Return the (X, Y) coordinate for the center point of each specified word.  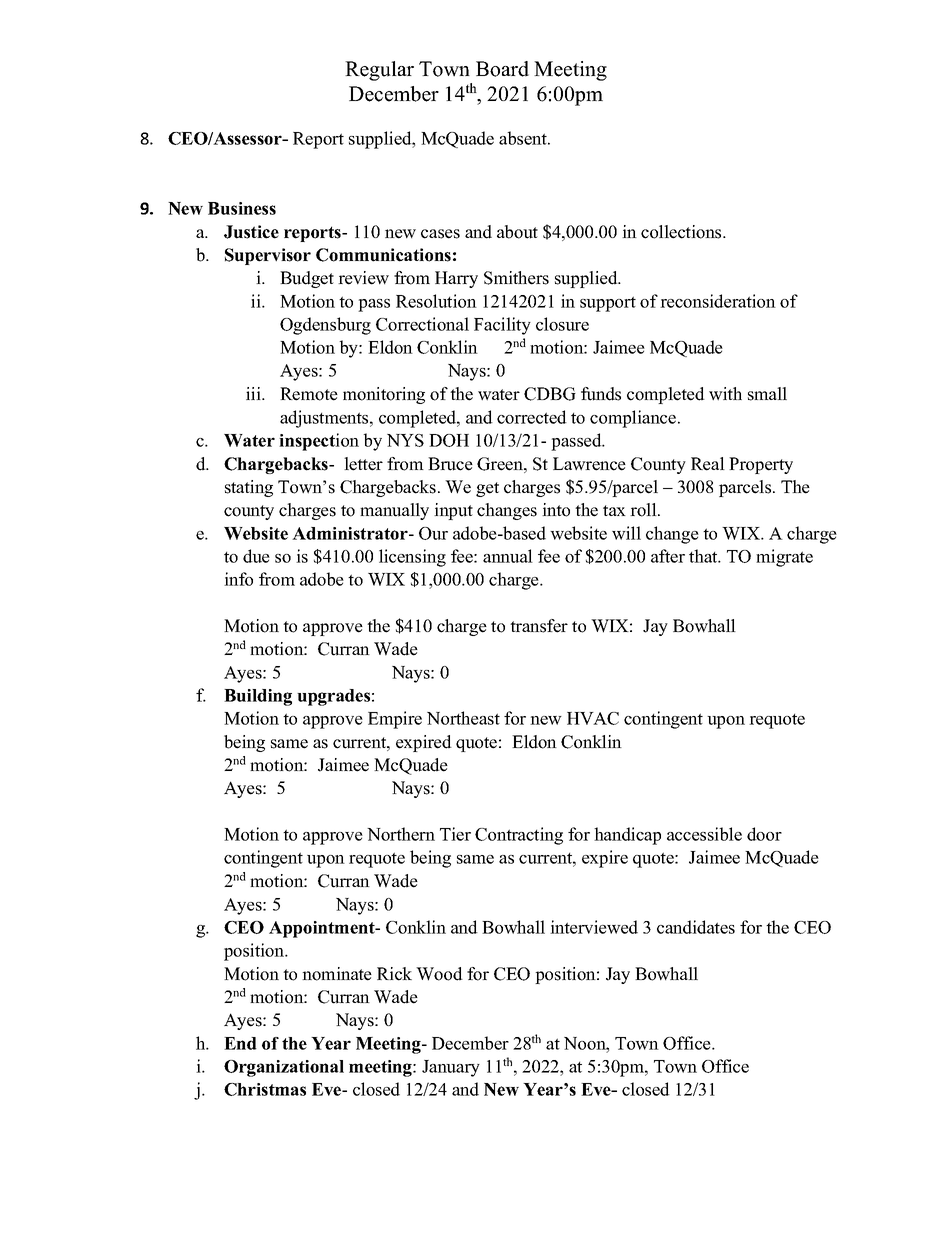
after (668, 556)
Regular (379, 71)
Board (502, 69)
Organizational (284, 1068)
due (256, 556)
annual (508, 556)
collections (682, 232)
